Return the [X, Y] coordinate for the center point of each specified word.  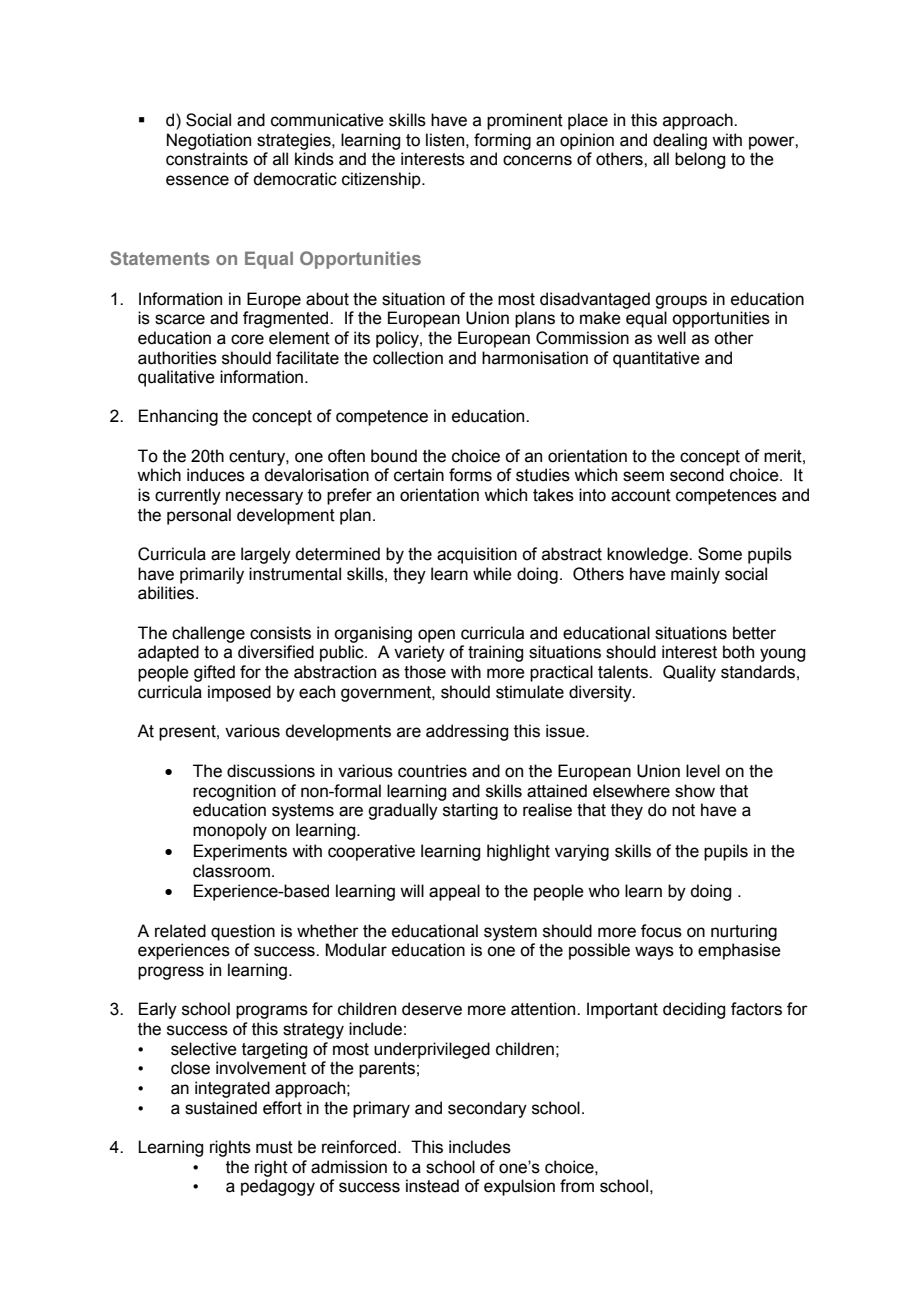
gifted [214, 673]
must [274, 1147]
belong [700, 160]
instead [432, 1186]
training [495, 653]
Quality [689, 673]
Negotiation [209, 141]
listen [445, 140]
